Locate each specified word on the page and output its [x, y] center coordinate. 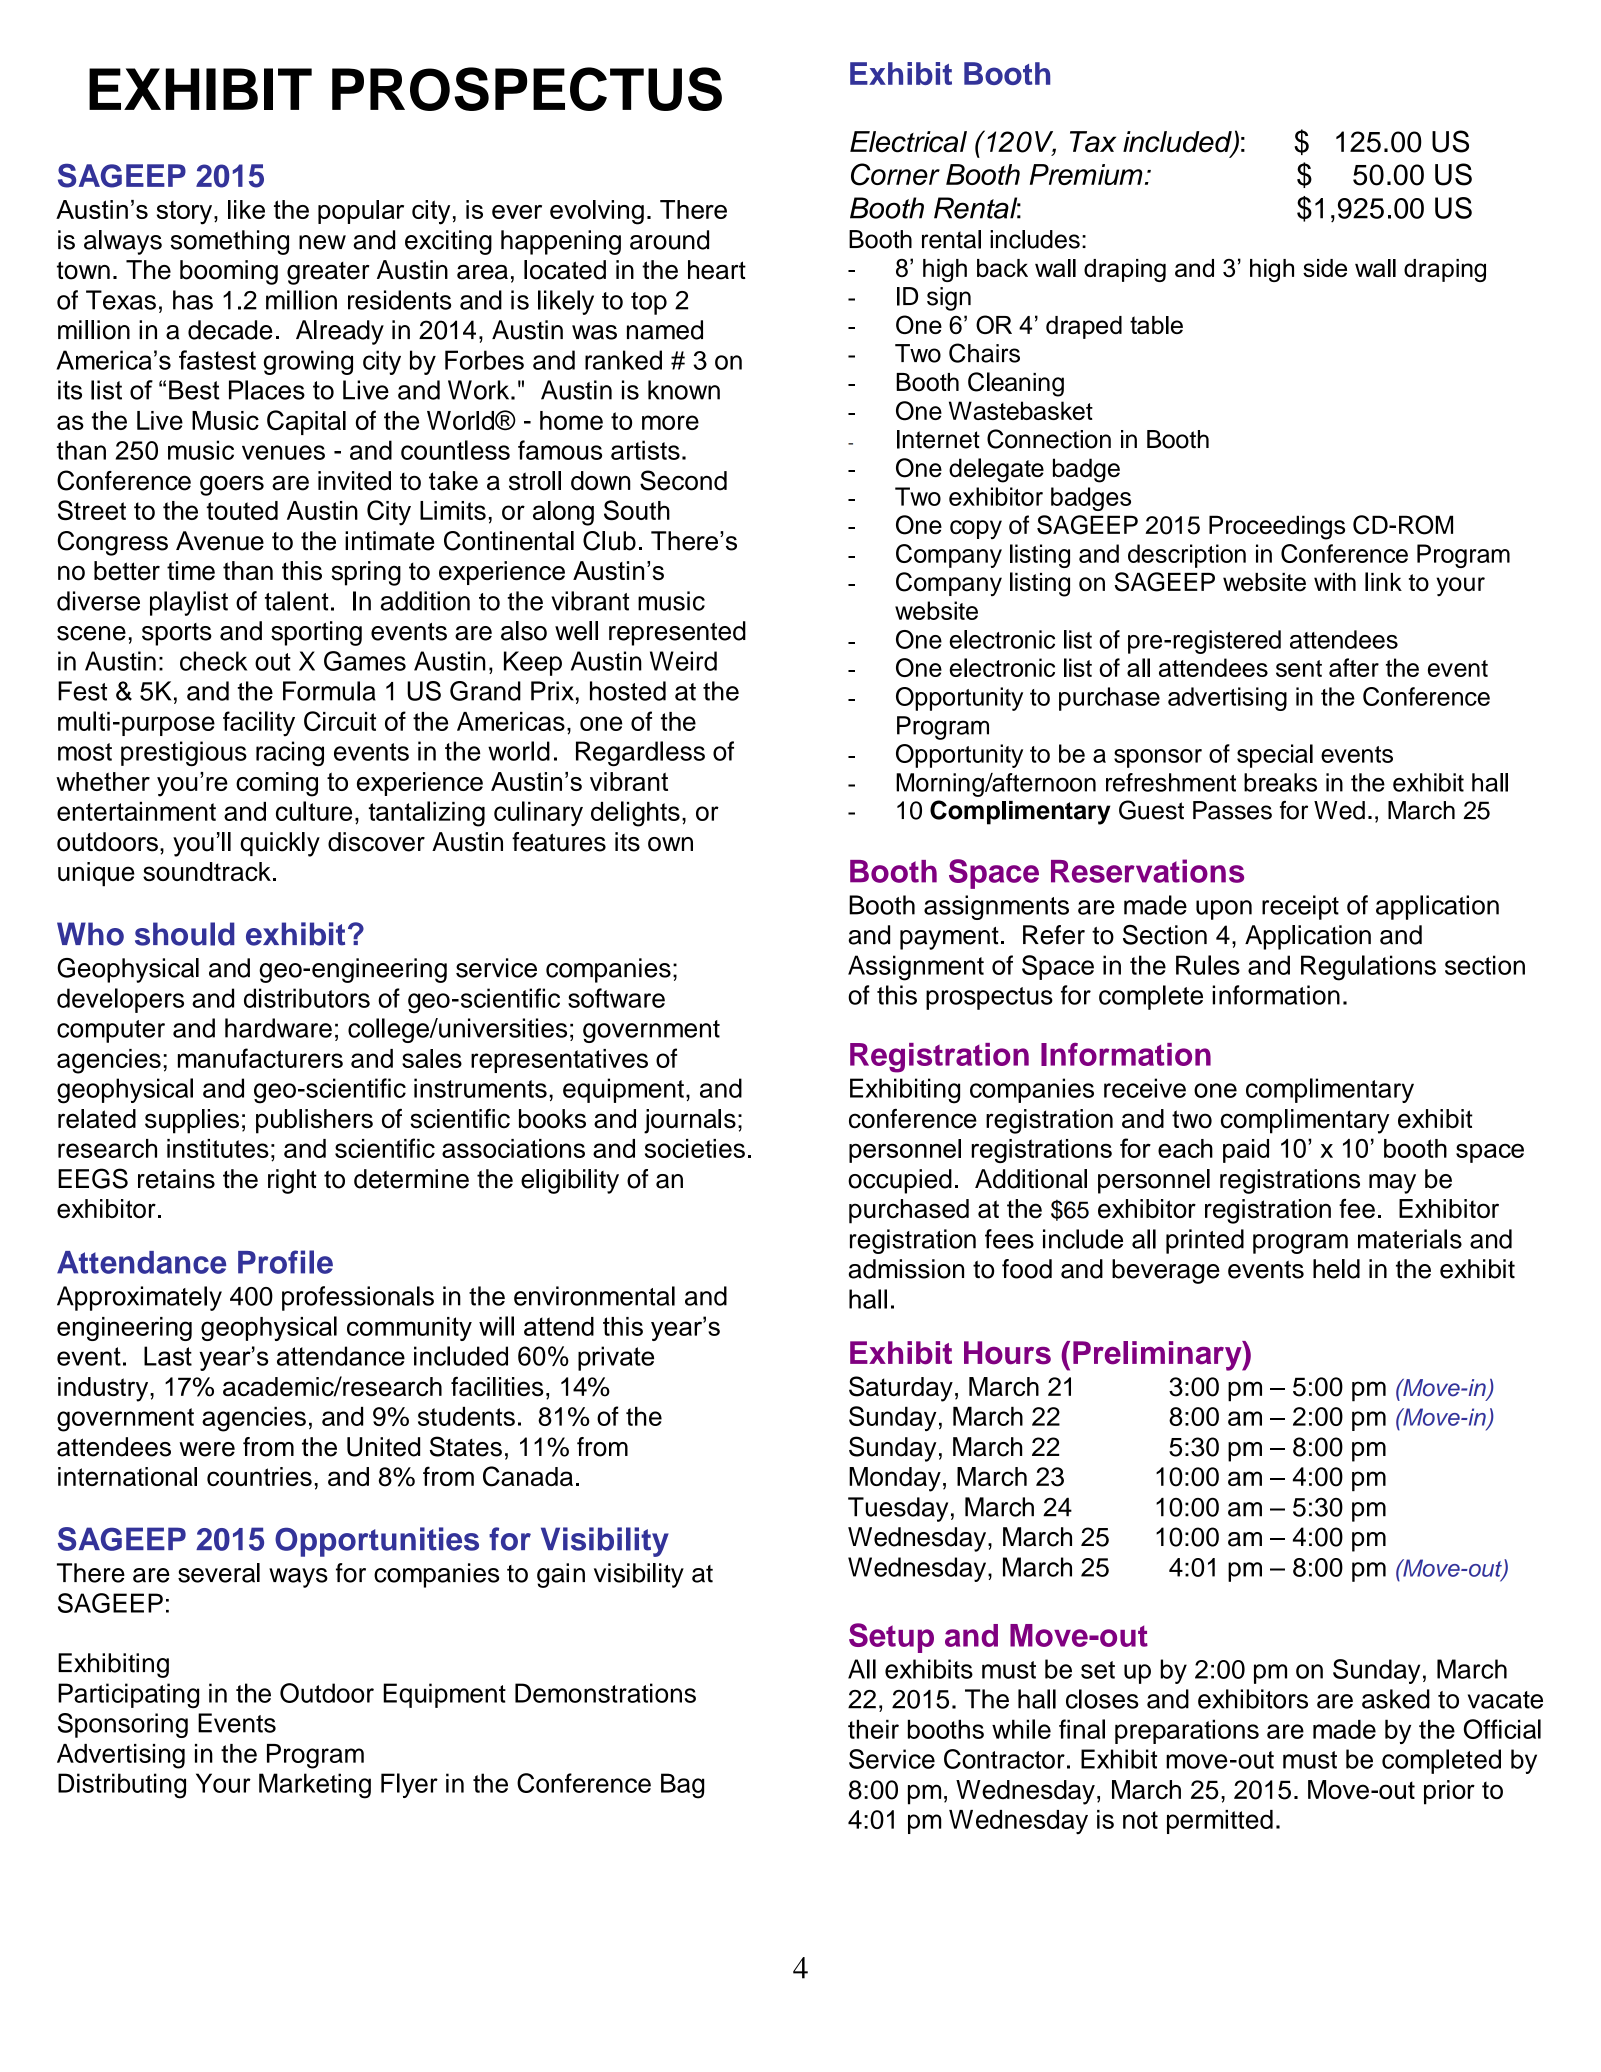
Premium [1086, 174]
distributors [307, 998]
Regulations [1368, 968]
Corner [895, 174]
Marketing [315, 1786]
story [186, 213]
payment [949, 938]
